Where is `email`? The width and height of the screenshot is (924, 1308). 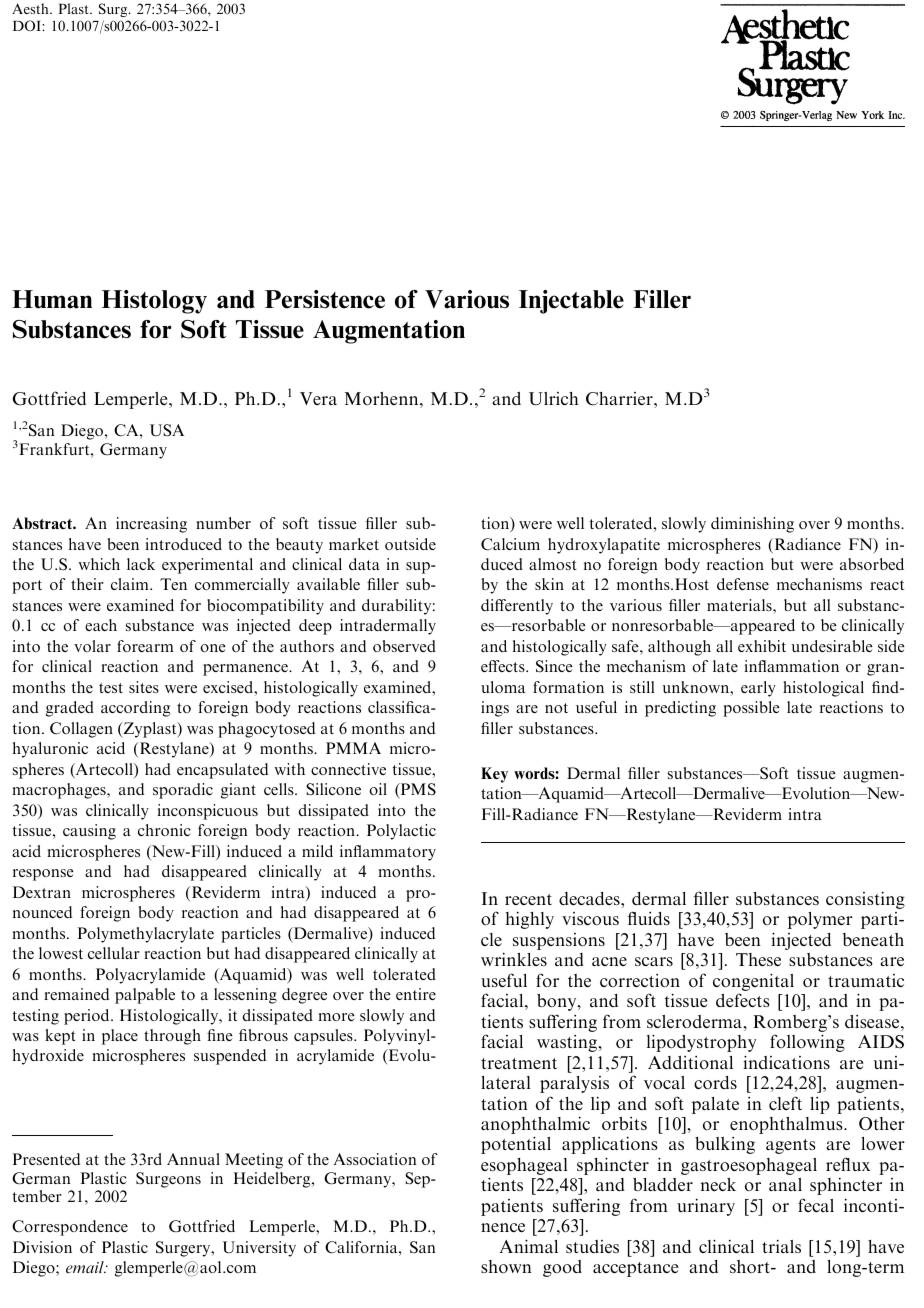
email is located at coordinates (86, 1267).
